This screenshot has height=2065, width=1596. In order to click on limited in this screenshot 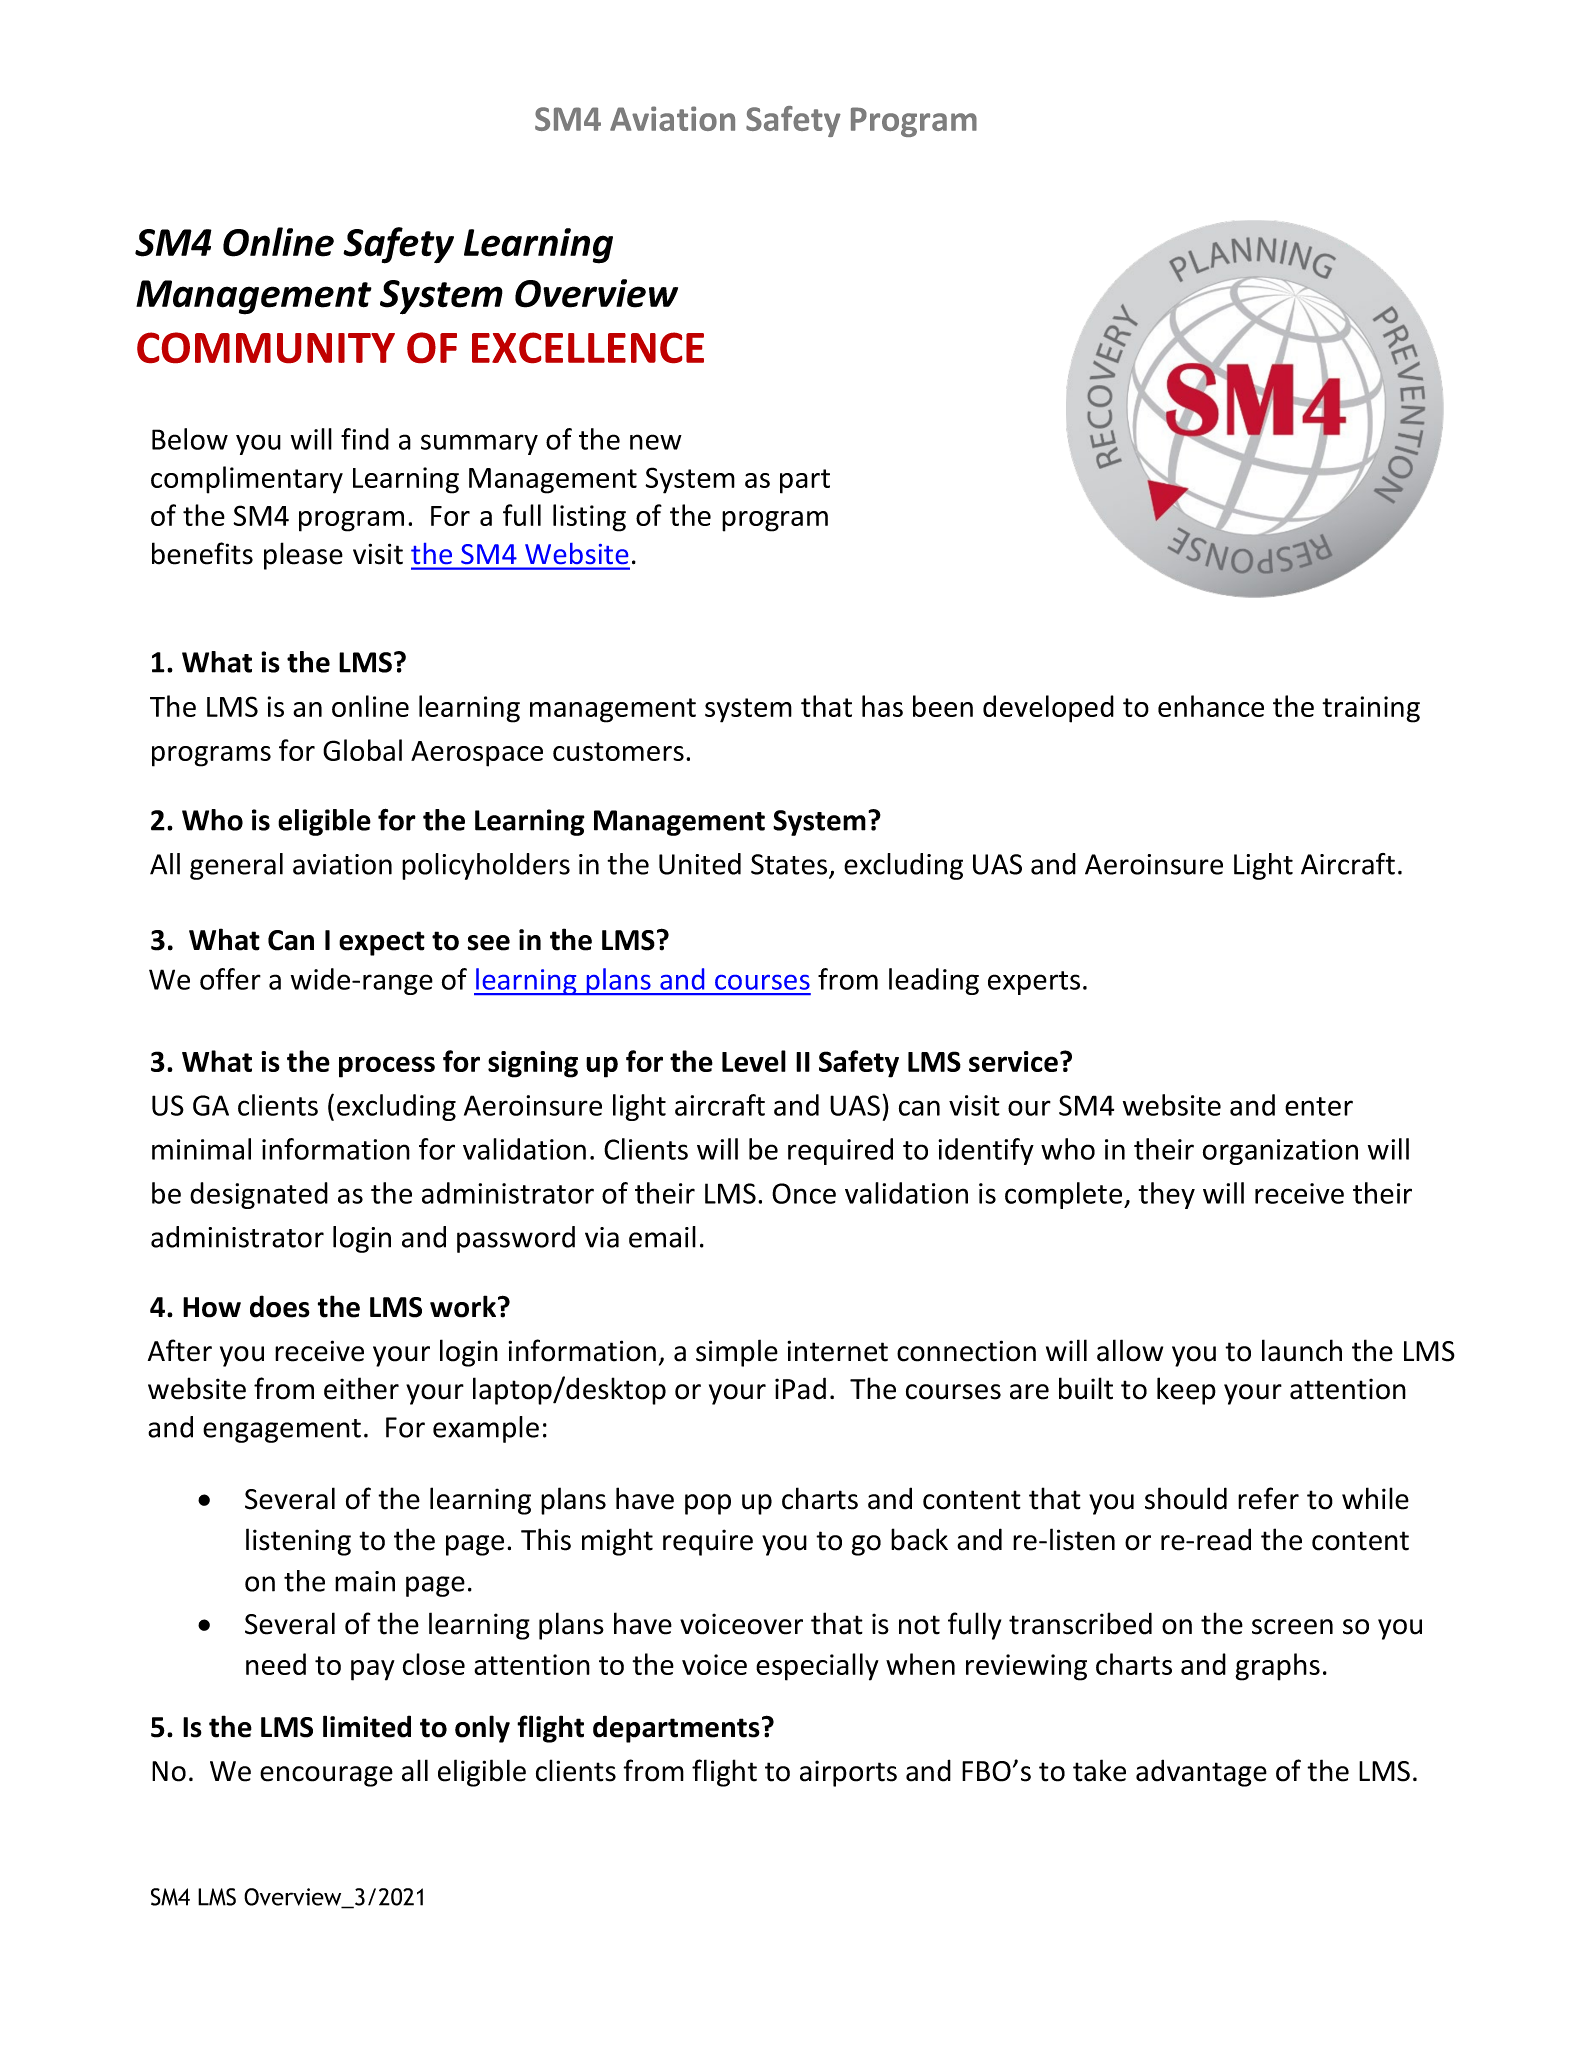, I will do `click(367, 1726)`.
